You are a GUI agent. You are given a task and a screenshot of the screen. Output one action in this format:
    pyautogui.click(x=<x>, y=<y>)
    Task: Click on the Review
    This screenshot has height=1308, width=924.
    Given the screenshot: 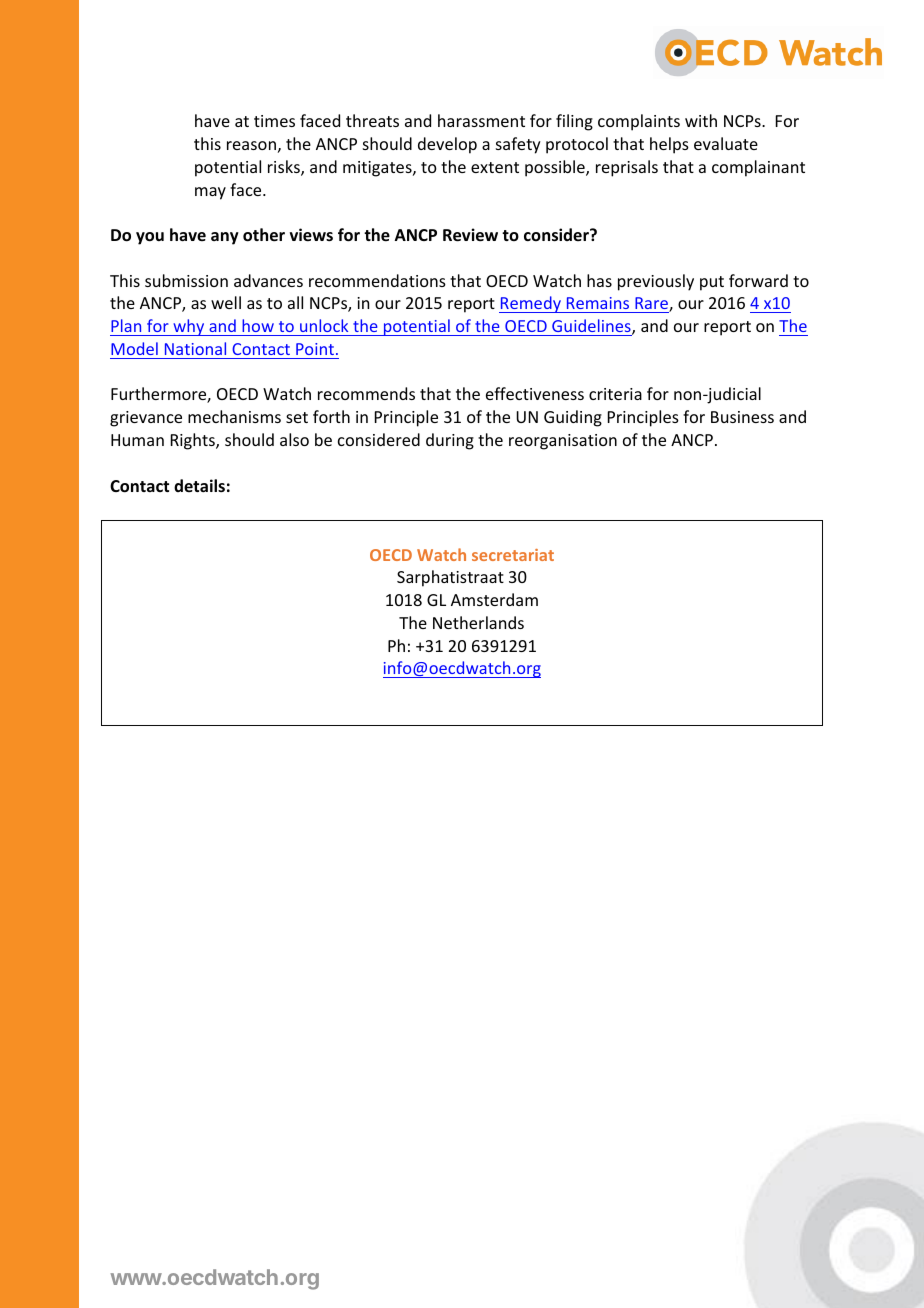 What is the action you would take?
    pyautogui.click(x=470, y=235)
